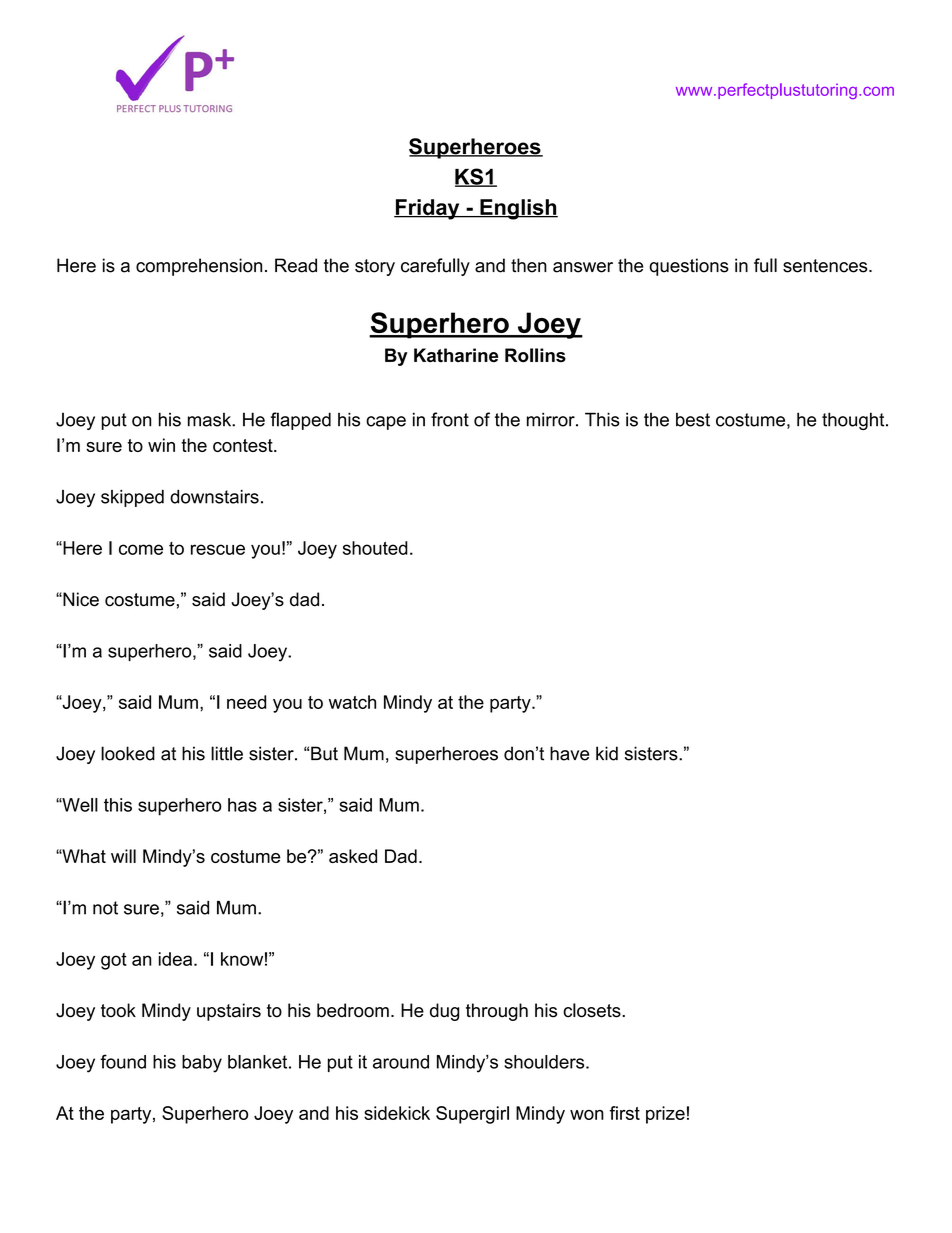  Describe the element at coordinates (202, 1064) in the screenshot. I see `baby` at that location.
